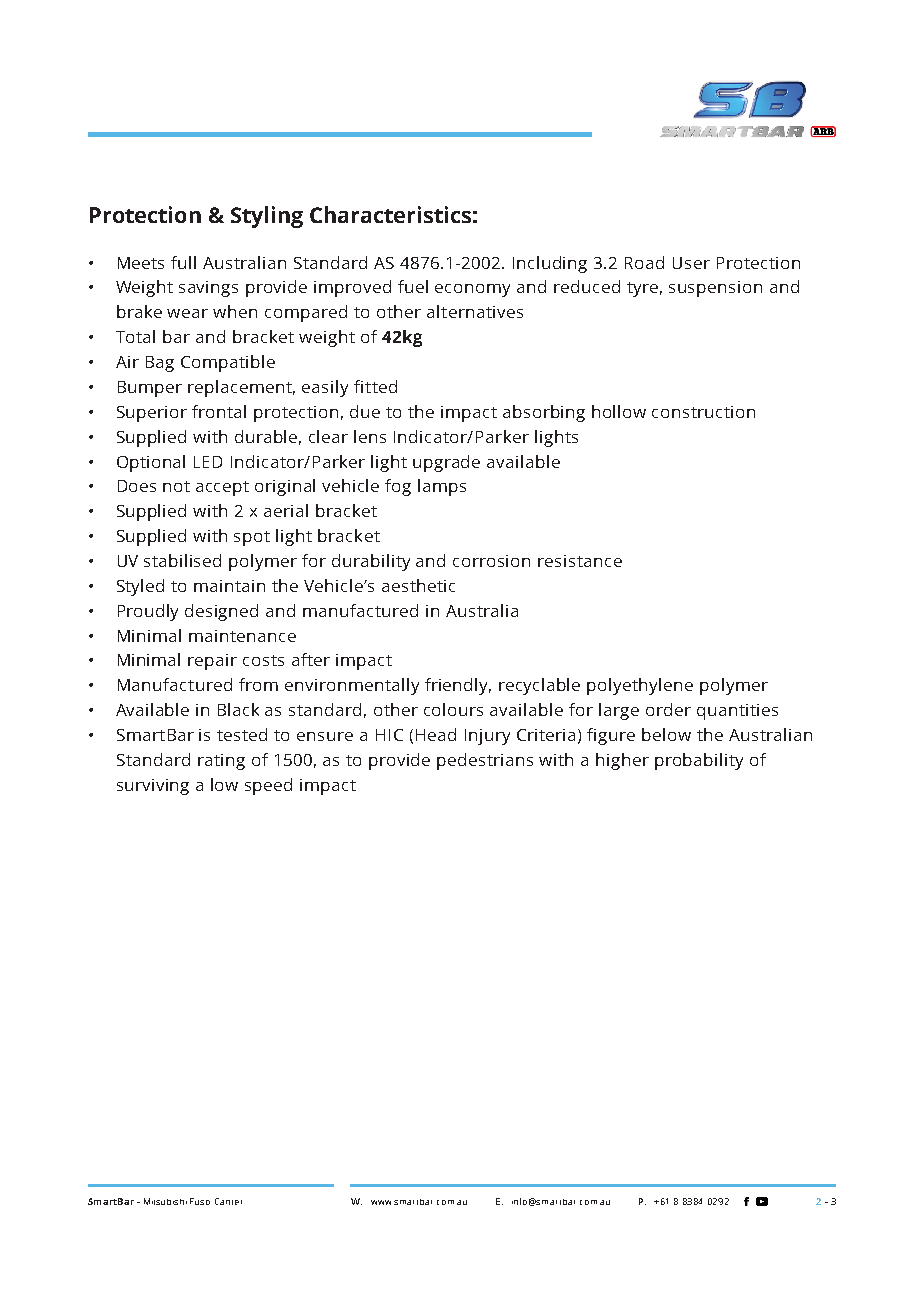  I want to click on probability, so click(699, 761).
